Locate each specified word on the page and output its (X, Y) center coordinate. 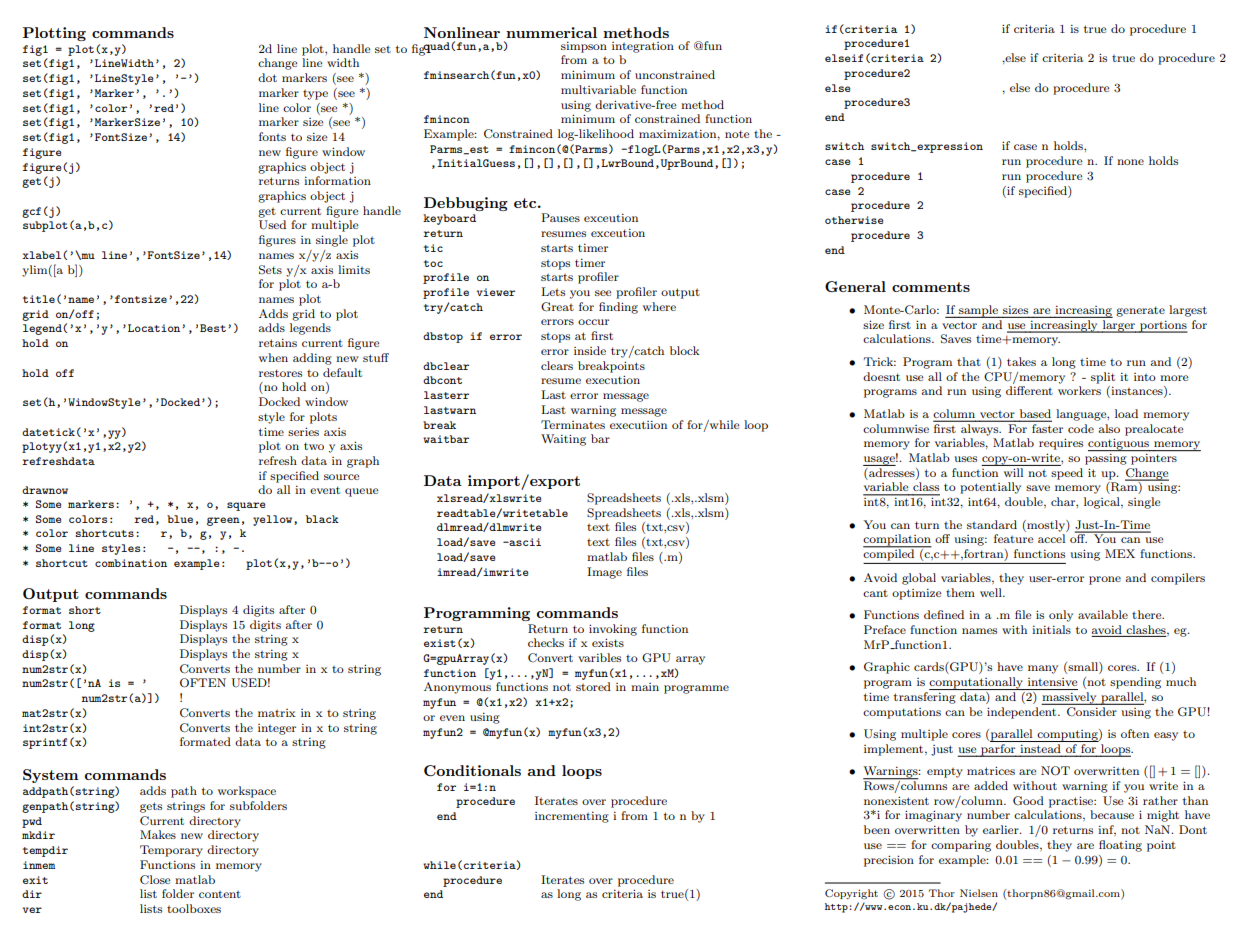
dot (267, 77)
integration (643, 47)
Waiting (563, 440)
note (737, 134)
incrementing (572, 817)
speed (1067, 474)
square (246, 506)
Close (155, 879)
